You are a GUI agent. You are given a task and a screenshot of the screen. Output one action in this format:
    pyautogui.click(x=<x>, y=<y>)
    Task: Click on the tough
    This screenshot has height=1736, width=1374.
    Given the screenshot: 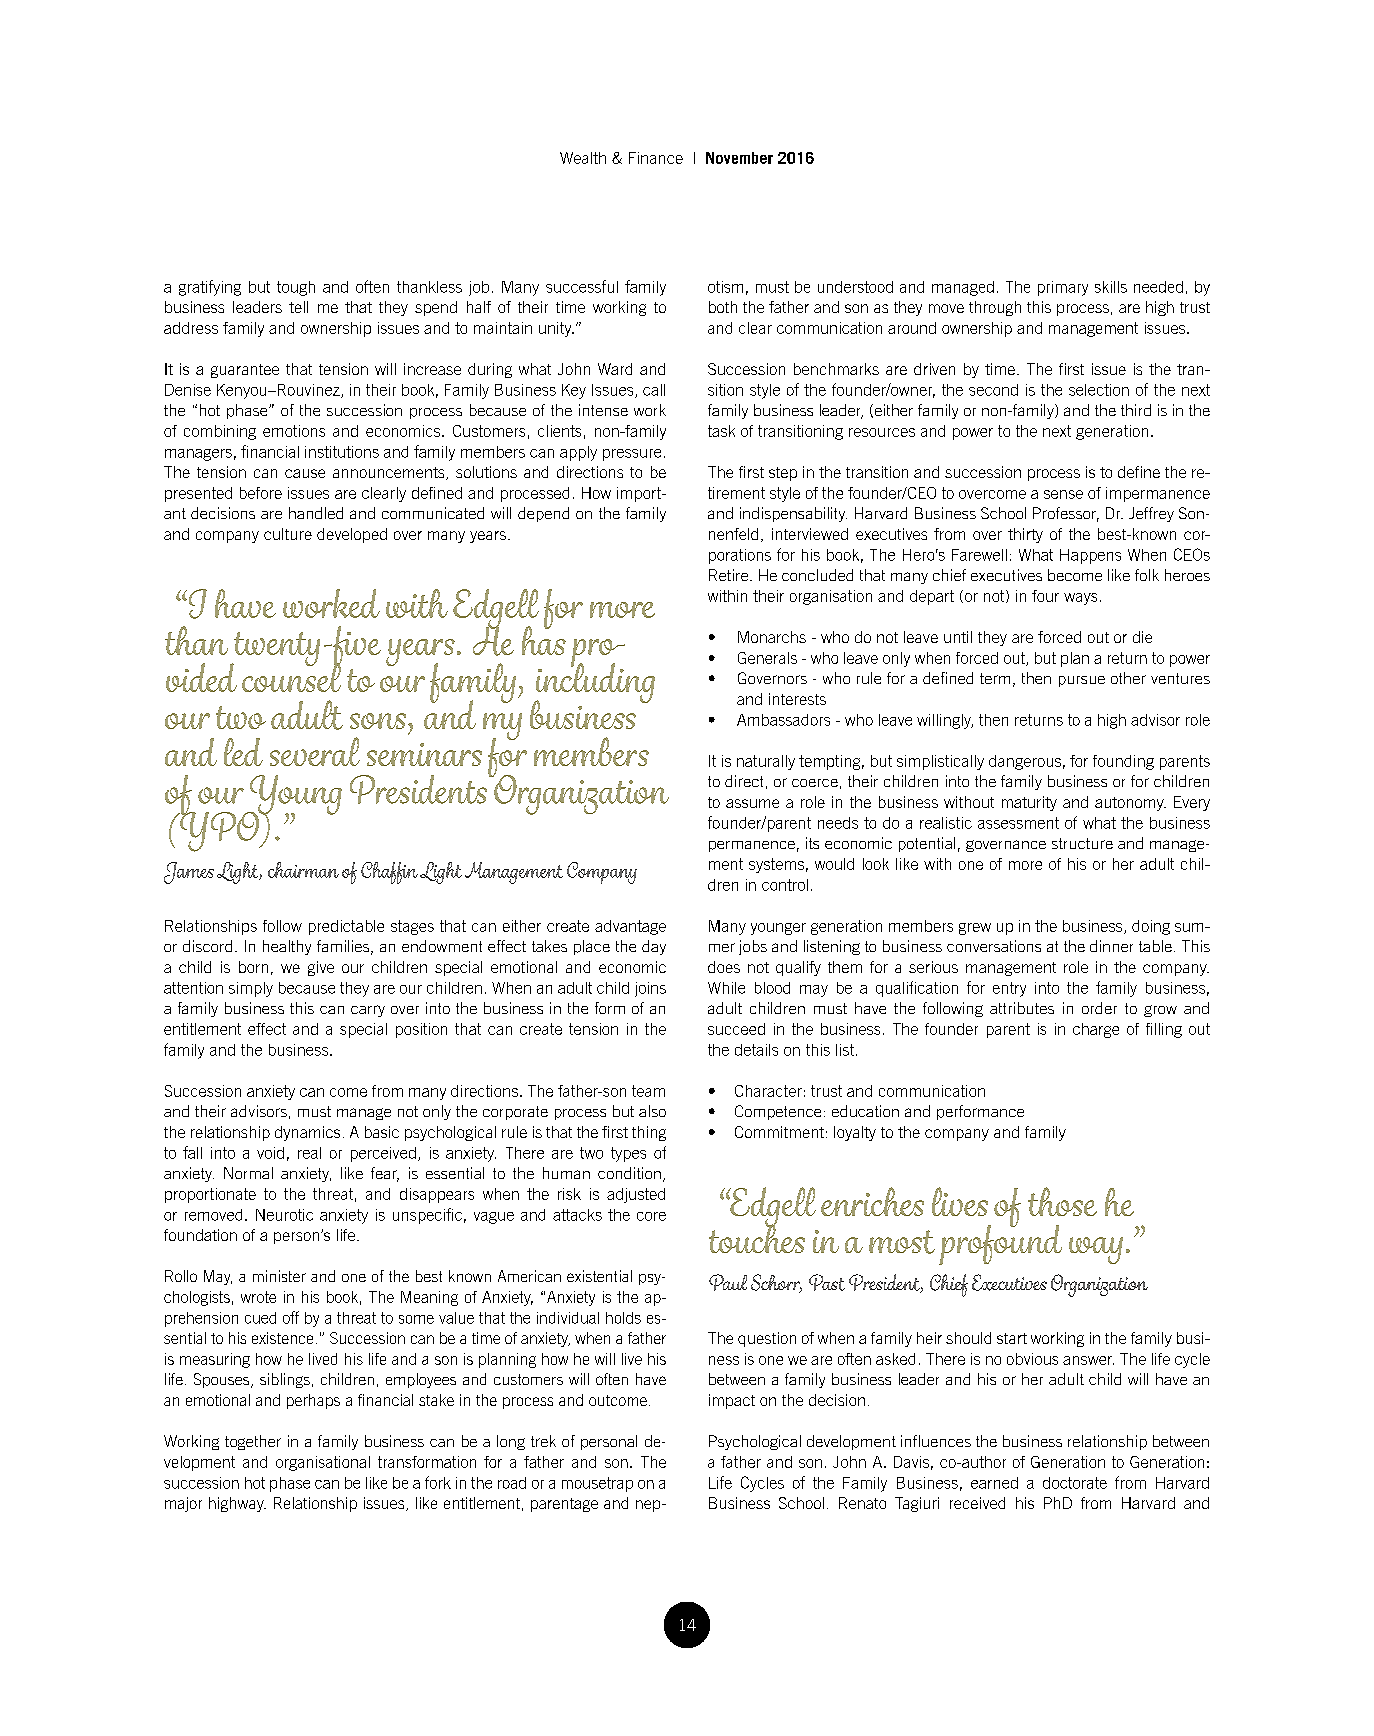 What is the action you would take?
    pyautogui.click(x=296, y=288)
